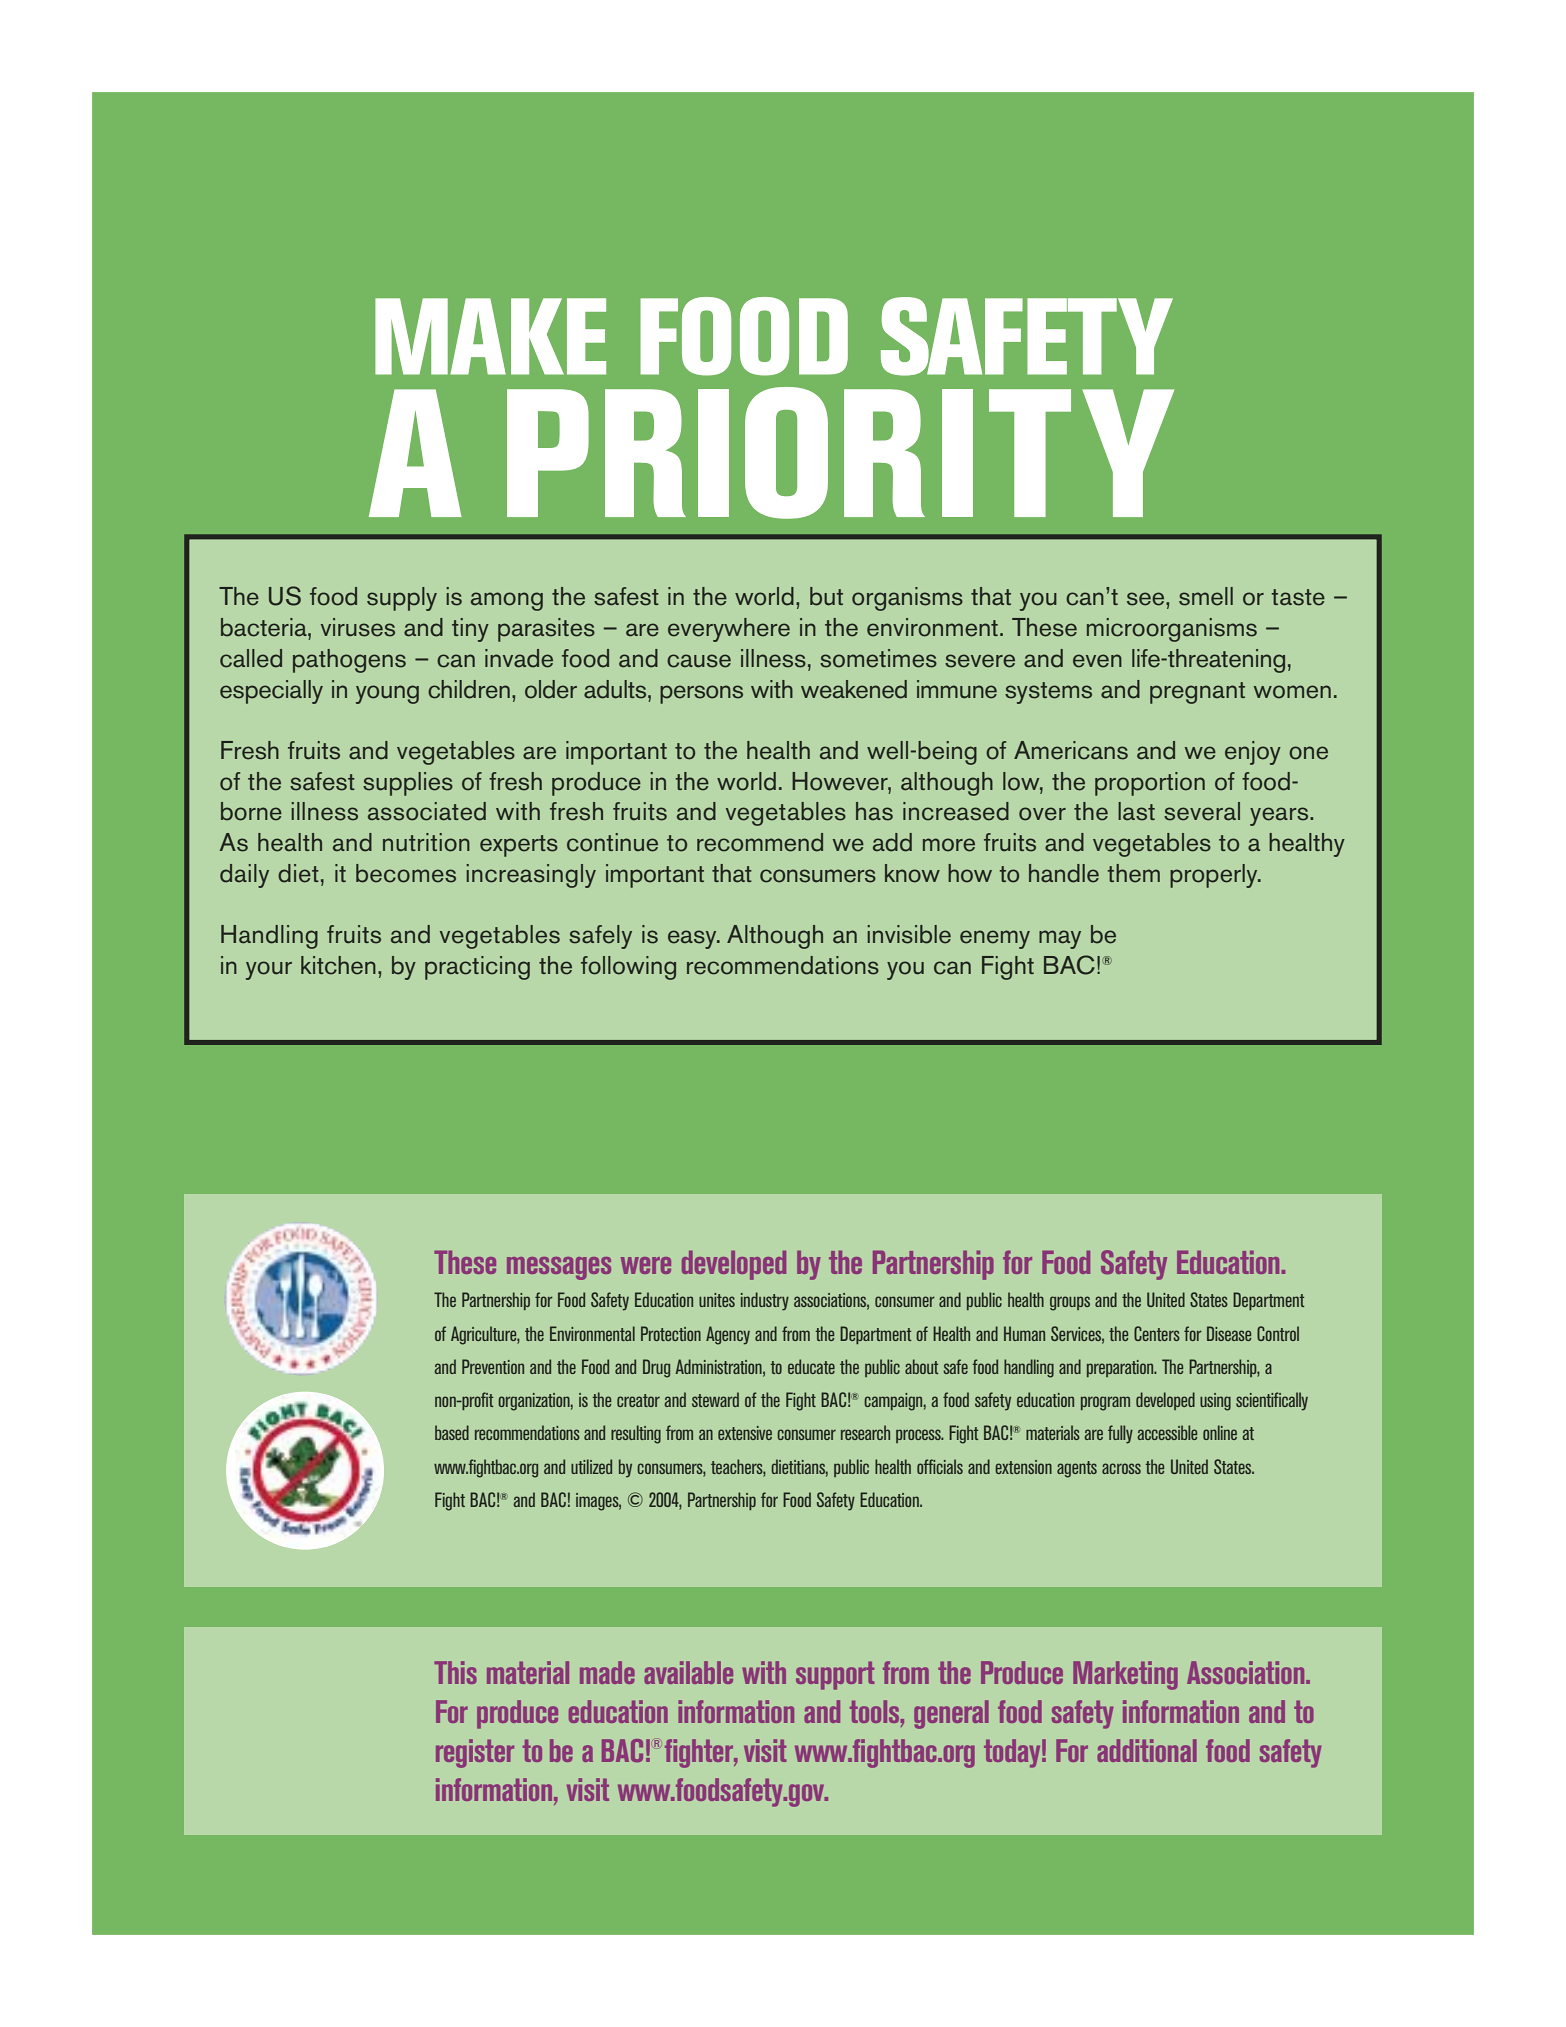 This screenshot has height=2027, width=1566. I want to click on MAKE, so click(490, 336).
